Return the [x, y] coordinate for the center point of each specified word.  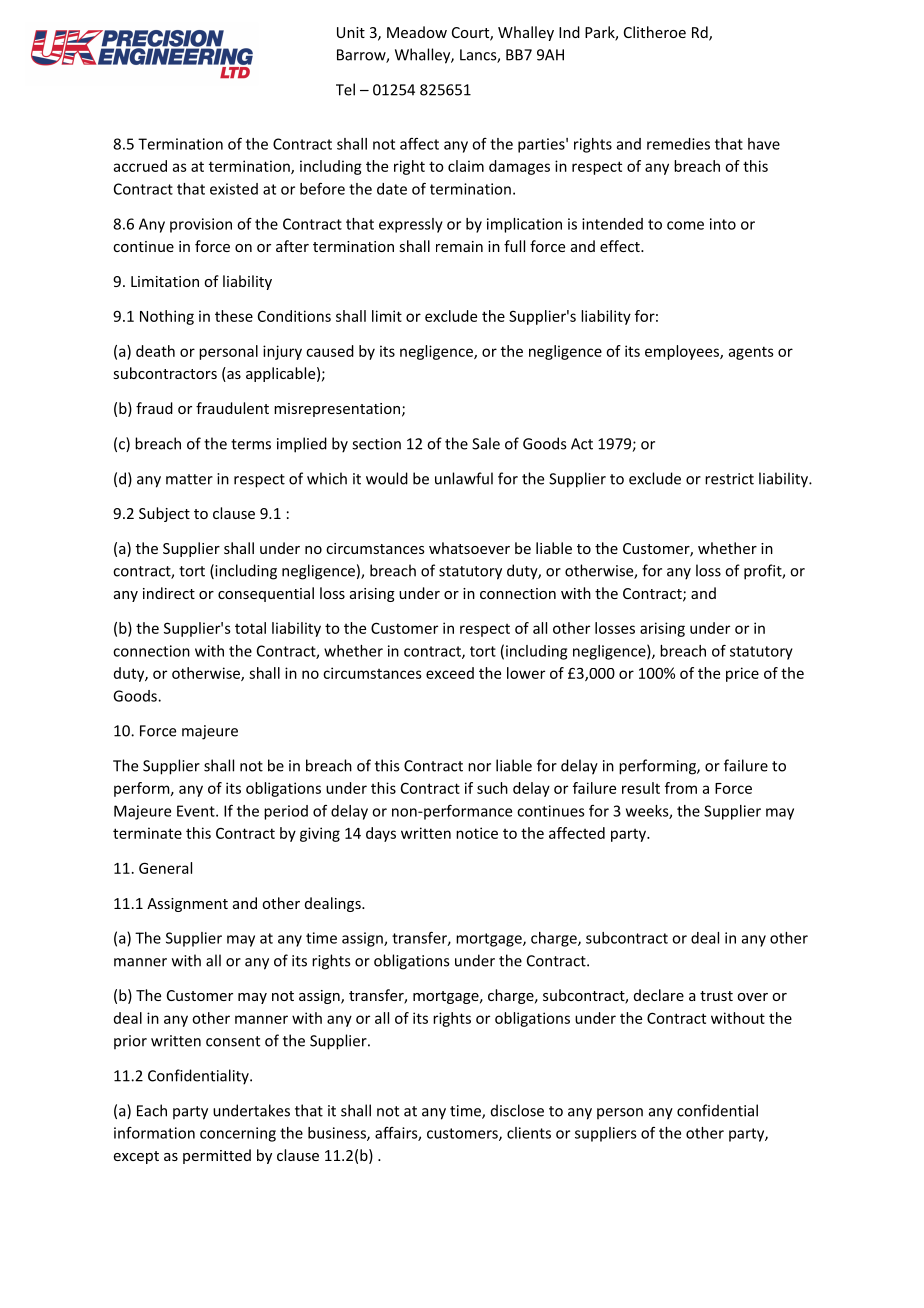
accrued [140, 166]
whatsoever [469, 548]
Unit [351, 32]
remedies [678, 144]
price [742, 674]
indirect [169, 593]
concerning [238, 1134]
